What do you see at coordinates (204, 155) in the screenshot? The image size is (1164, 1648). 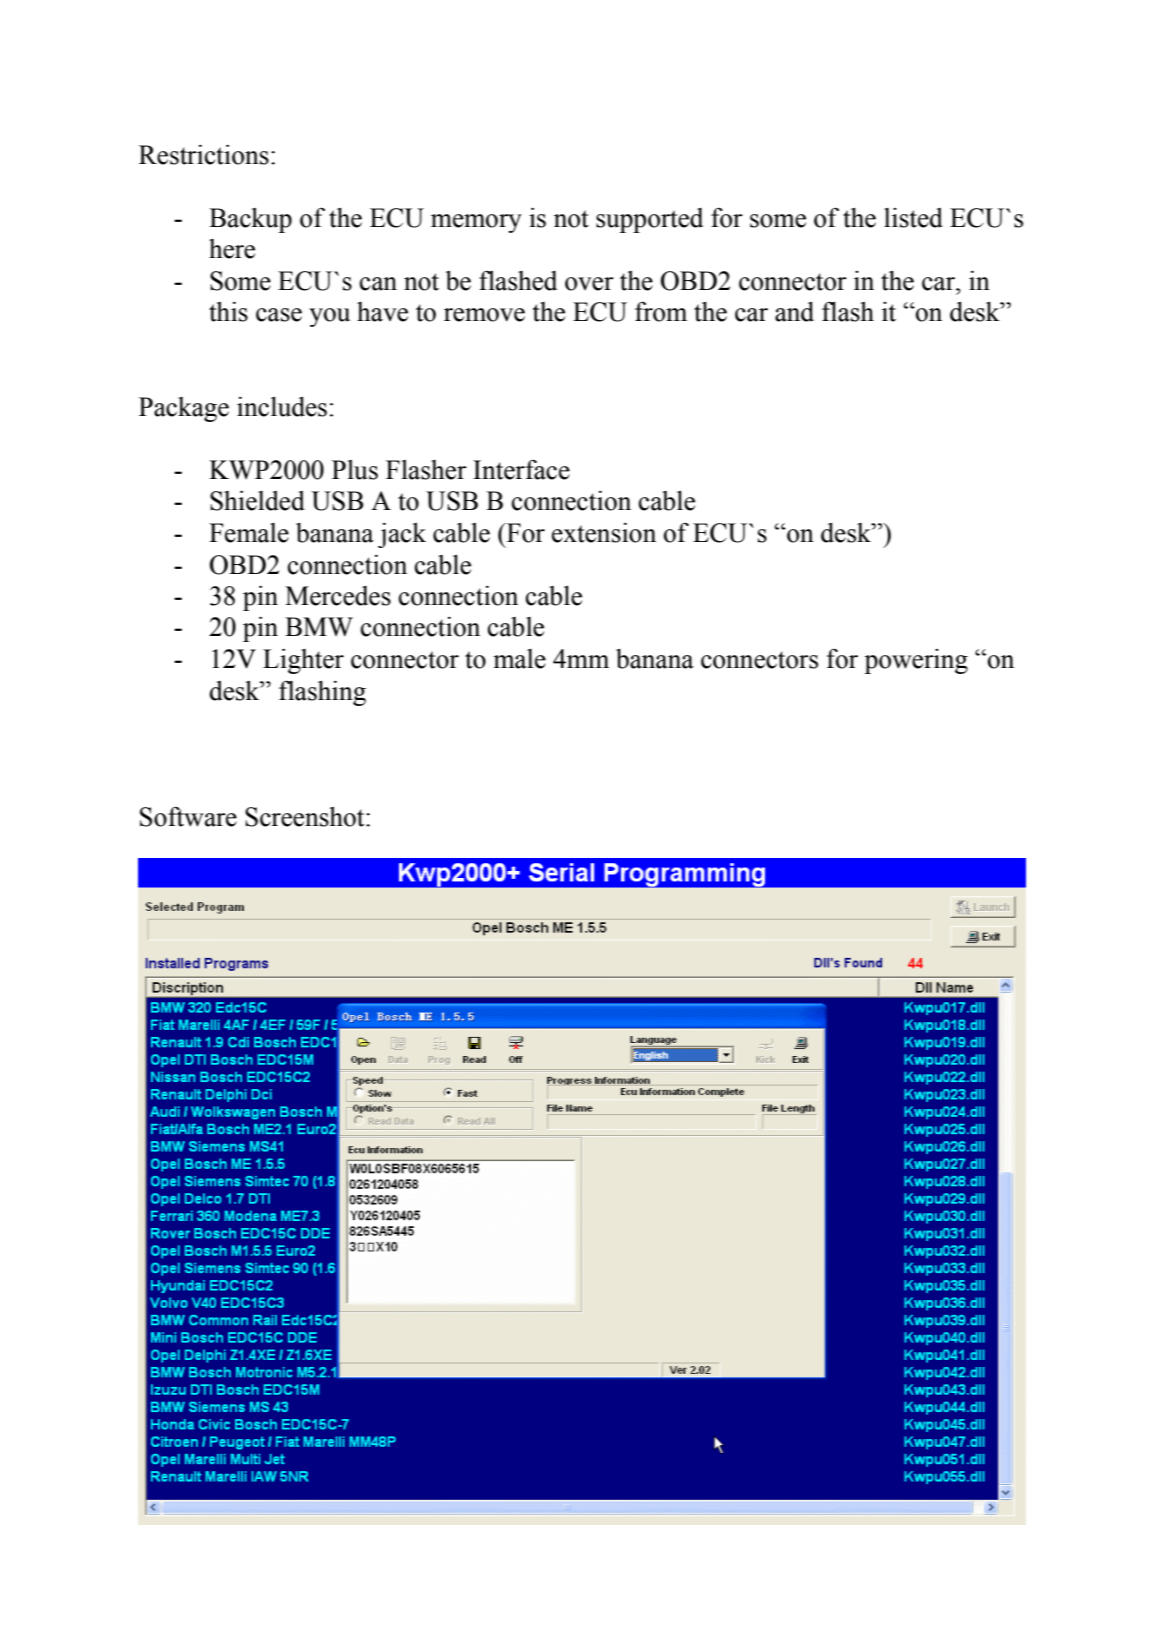 I see `Restrictions` at bounding box center [204, 155].
